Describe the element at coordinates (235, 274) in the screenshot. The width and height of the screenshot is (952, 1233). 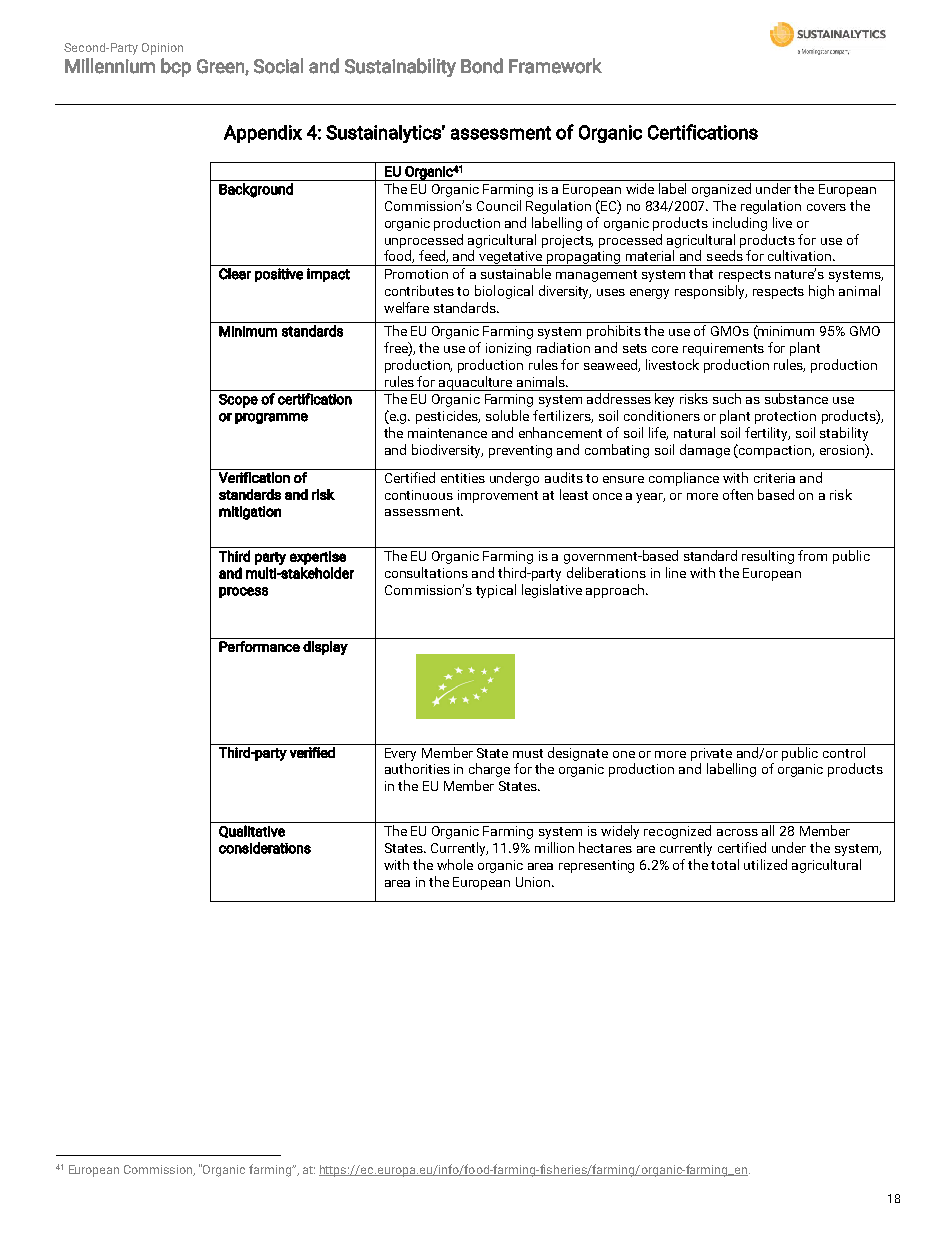
I see `Clear` at that location.
